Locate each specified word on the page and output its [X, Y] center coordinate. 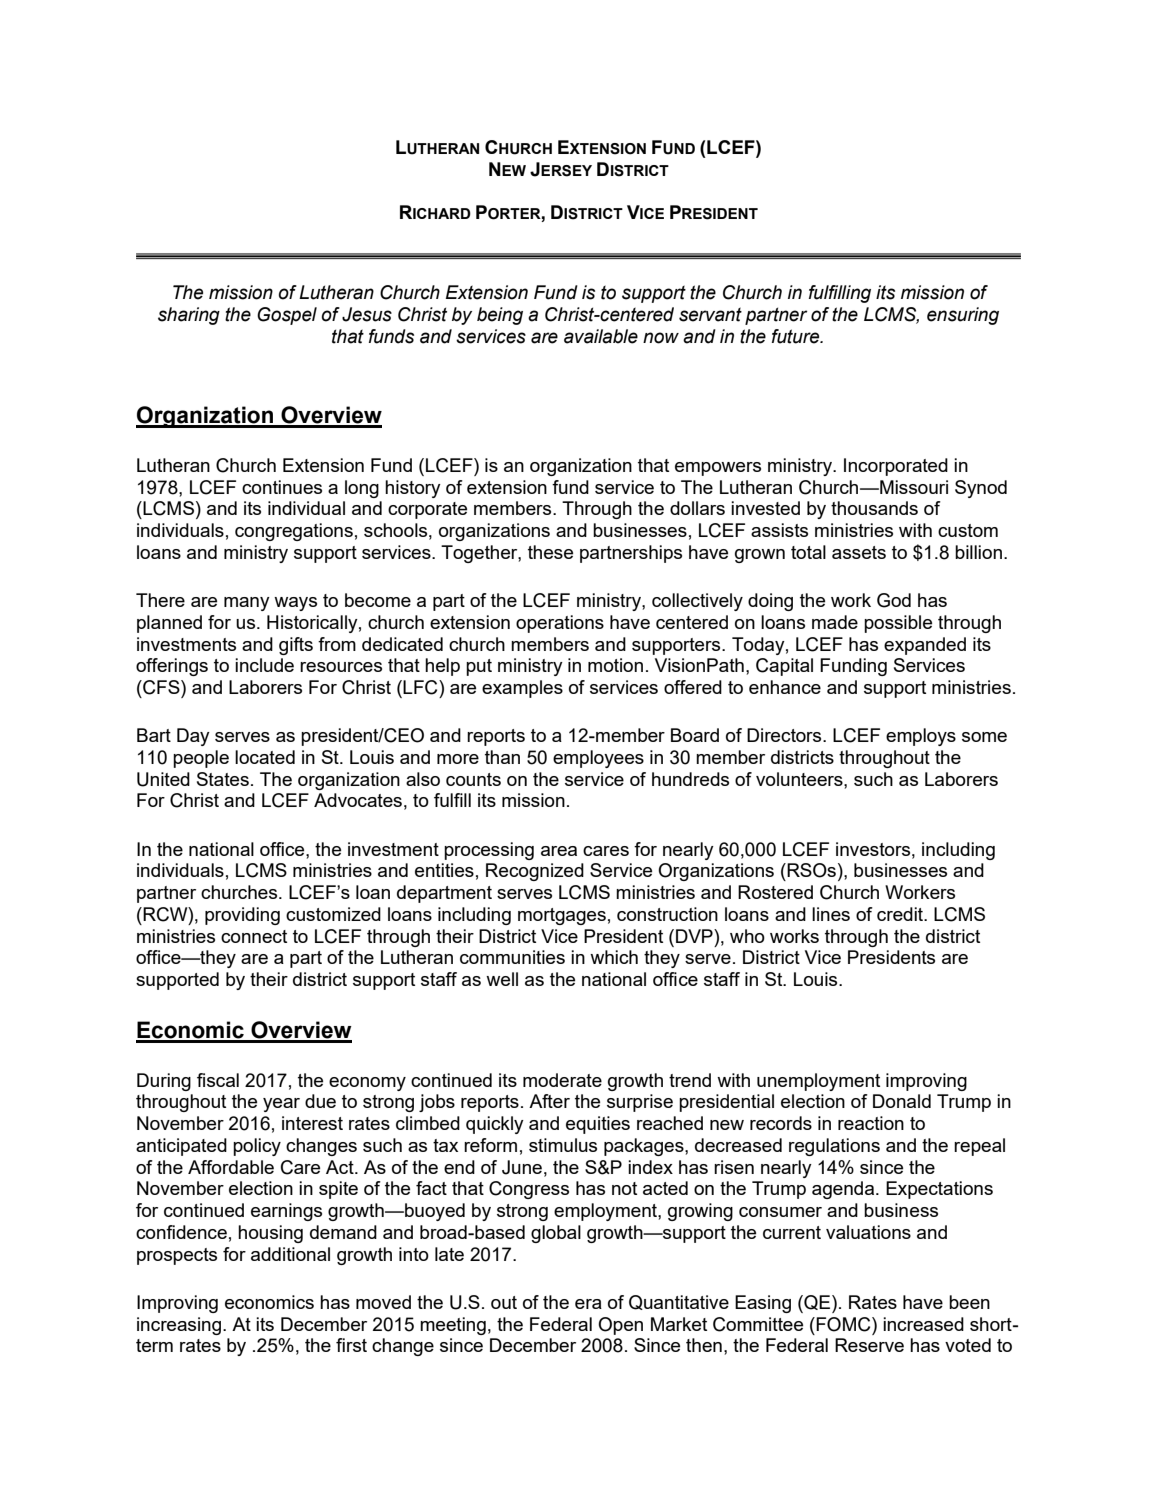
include [264, 665]
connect [254, 936]
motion [615, 665]
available [601, 336]
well [502, 979]
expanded [925, 646]
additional [290, 1254]
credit [901, 914]
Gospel [287, 316]
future [797, 336]
